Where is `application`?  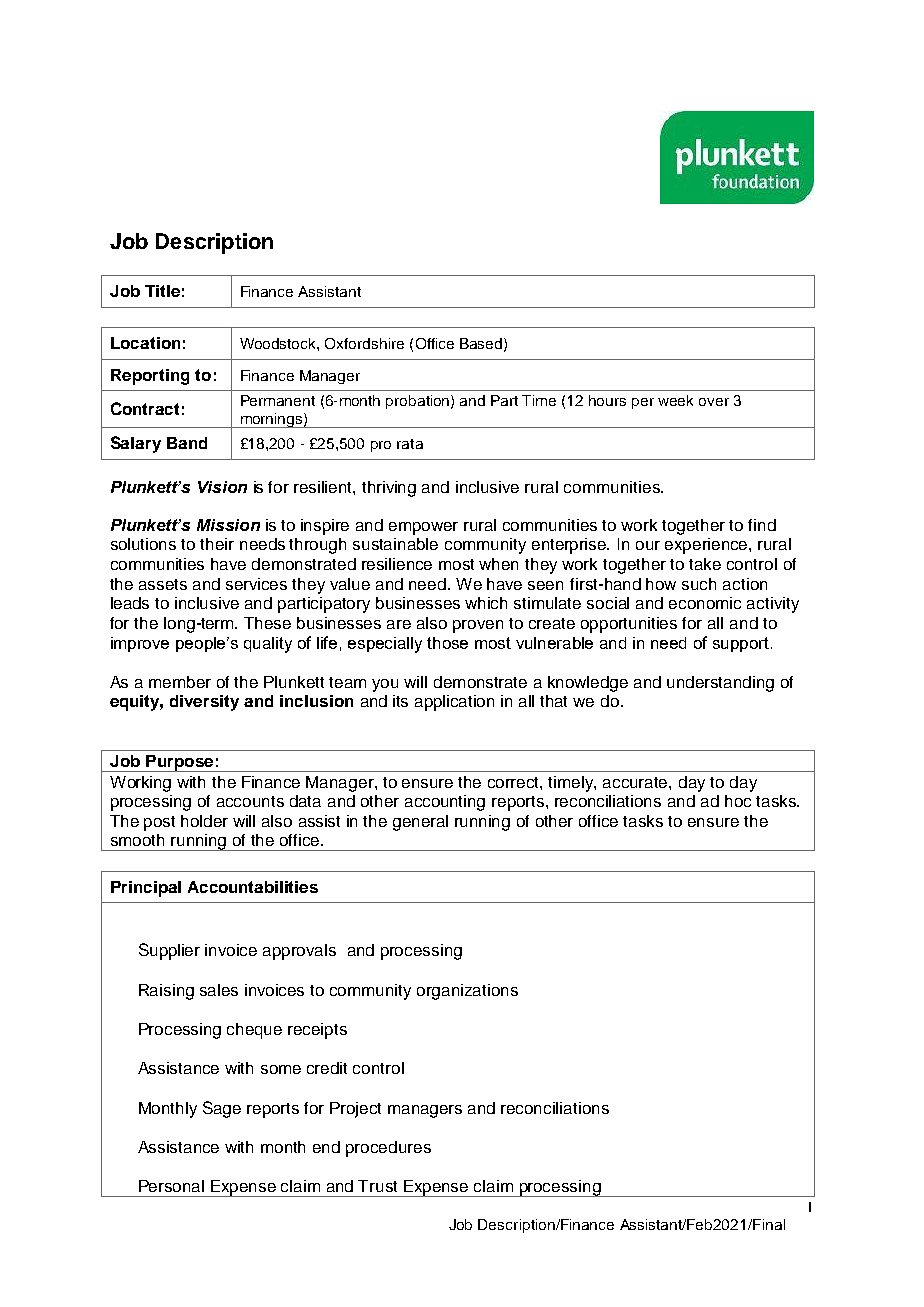 application is located at coordinates (454, 703).
